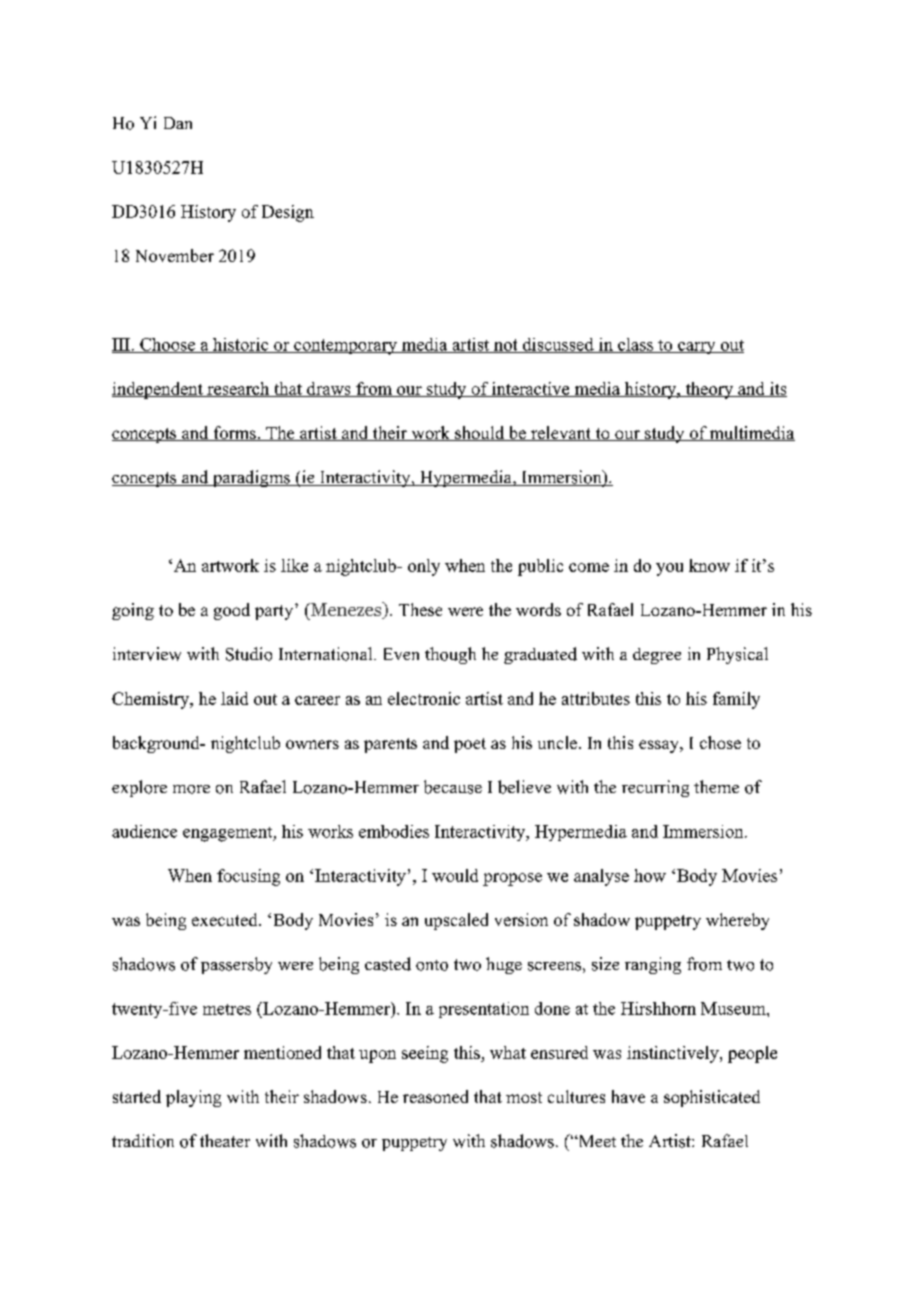  Describe the element at coordinates (193, 1098) in the screenshot. I see `playing` at that location.
